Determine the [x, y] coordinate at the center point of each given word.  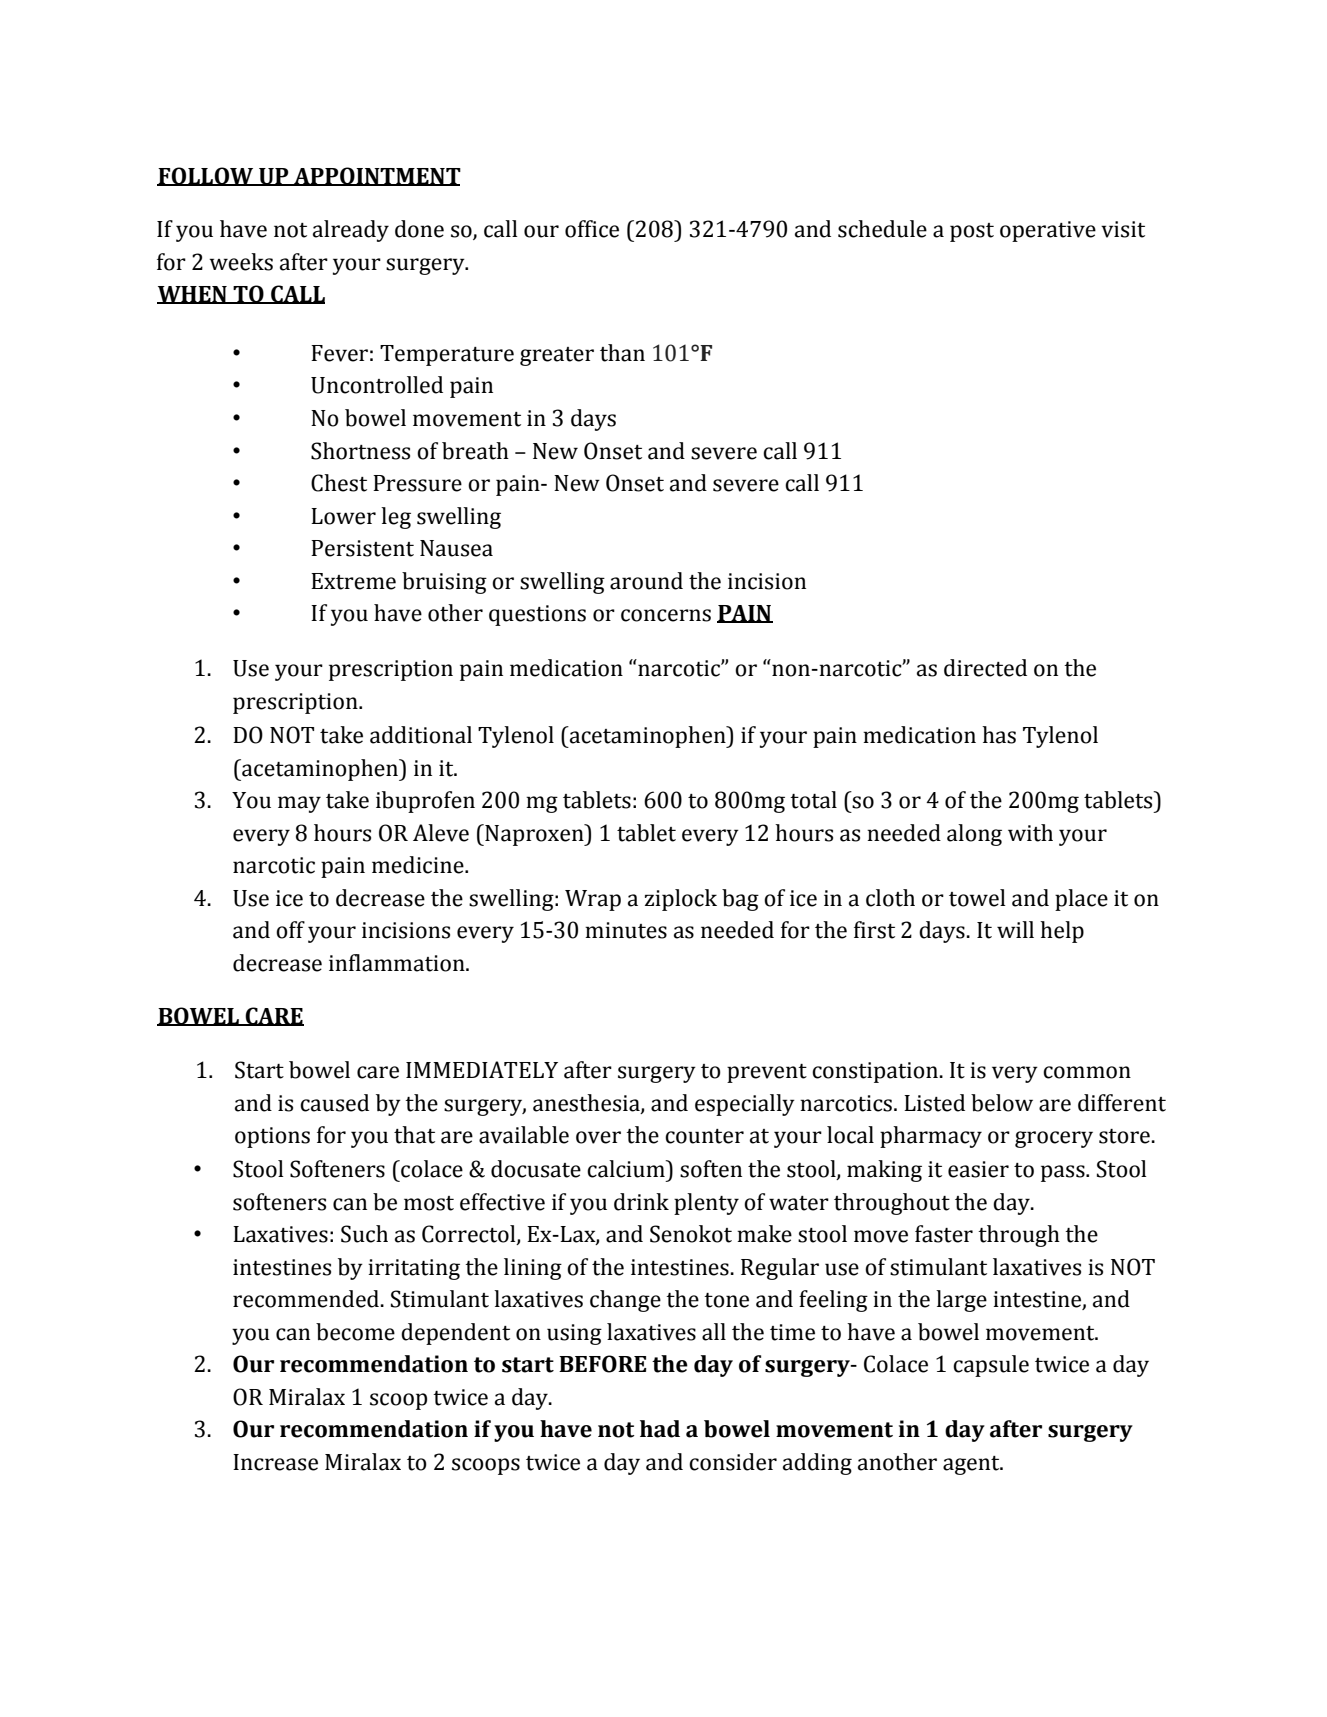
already [351, 231]
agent [972, 1465]
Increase [275, 1462]
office [592, 229]
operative [1048, 231]
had [660, 1429]
